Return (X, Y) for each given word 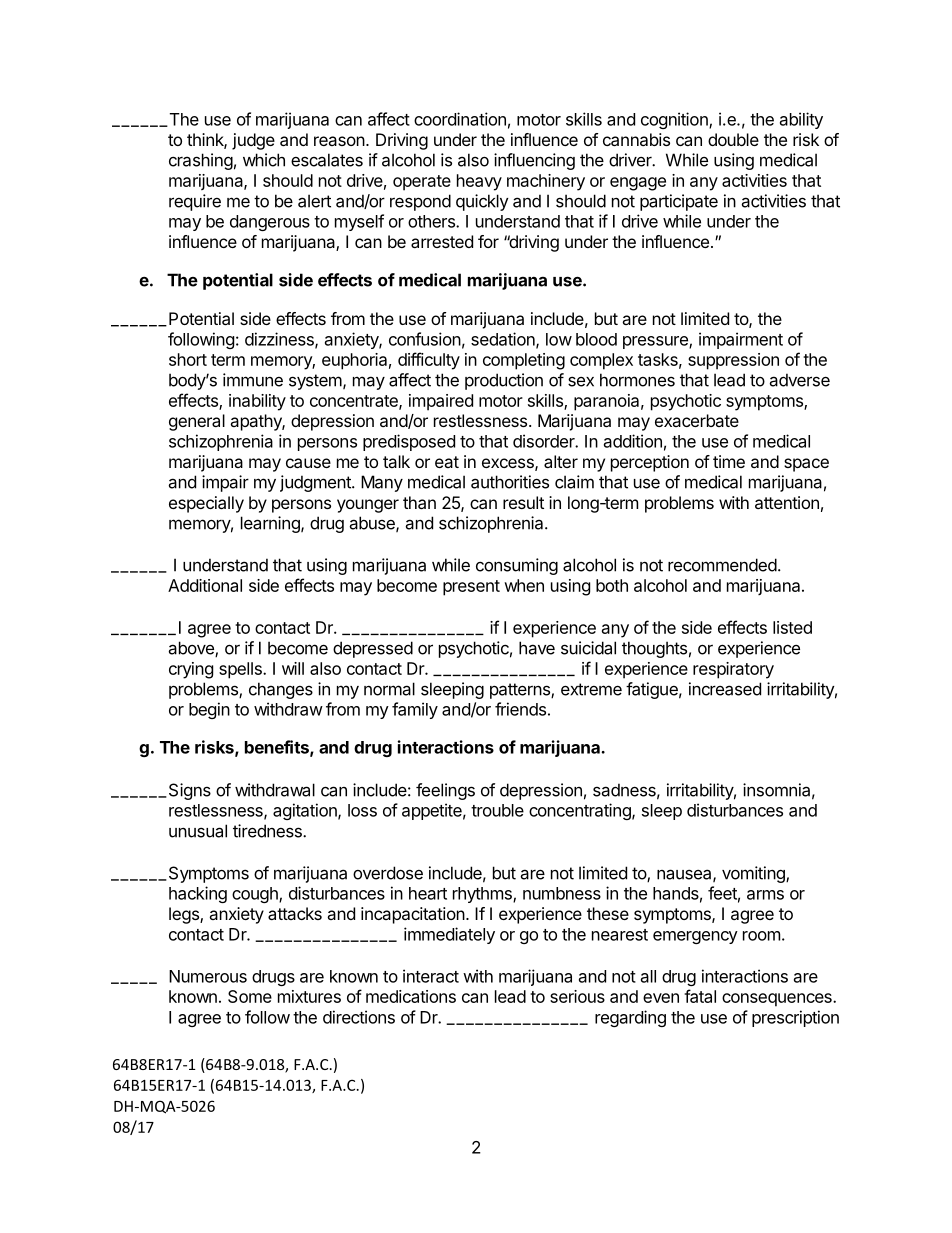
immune (253, 380)
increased (725, 689)
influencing (534, 161)
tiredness (268, 831)
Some (250, 996)
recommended (722, 565)
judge (253, 141)
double (733, 139)
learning (271, 524)
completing (524, 361)
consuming (517, 566)
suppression (733, 361)
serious (577, 996)
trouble (497, 810)
